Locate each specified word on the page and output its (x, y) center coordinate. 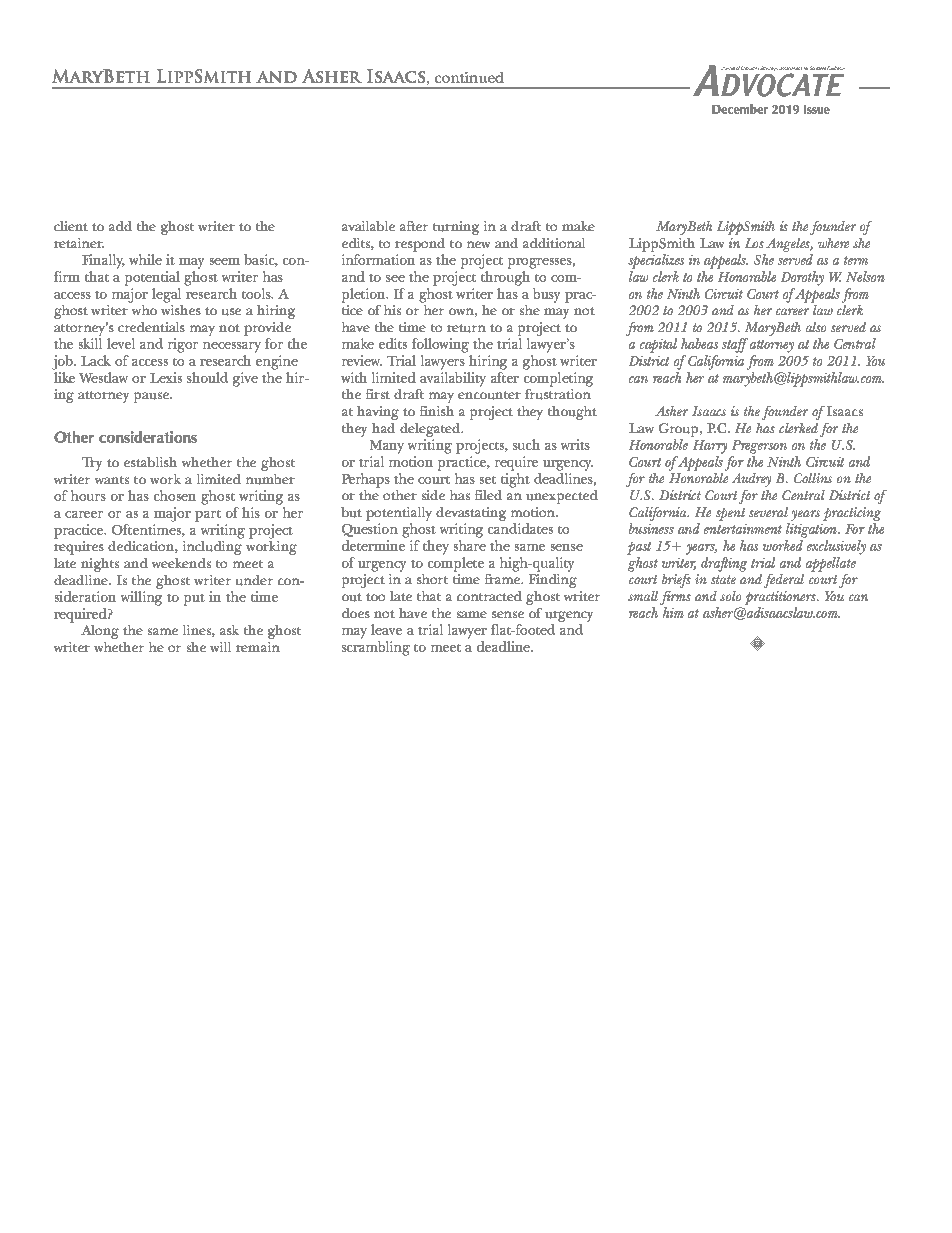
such (526, 444)
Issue (817, 109)
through (505, 278)
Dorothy (802, 278)
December (740, 109)
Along (100, 632)
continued (469, 77)
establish (150, 462)
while (145, 259)
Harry (710, 447)
